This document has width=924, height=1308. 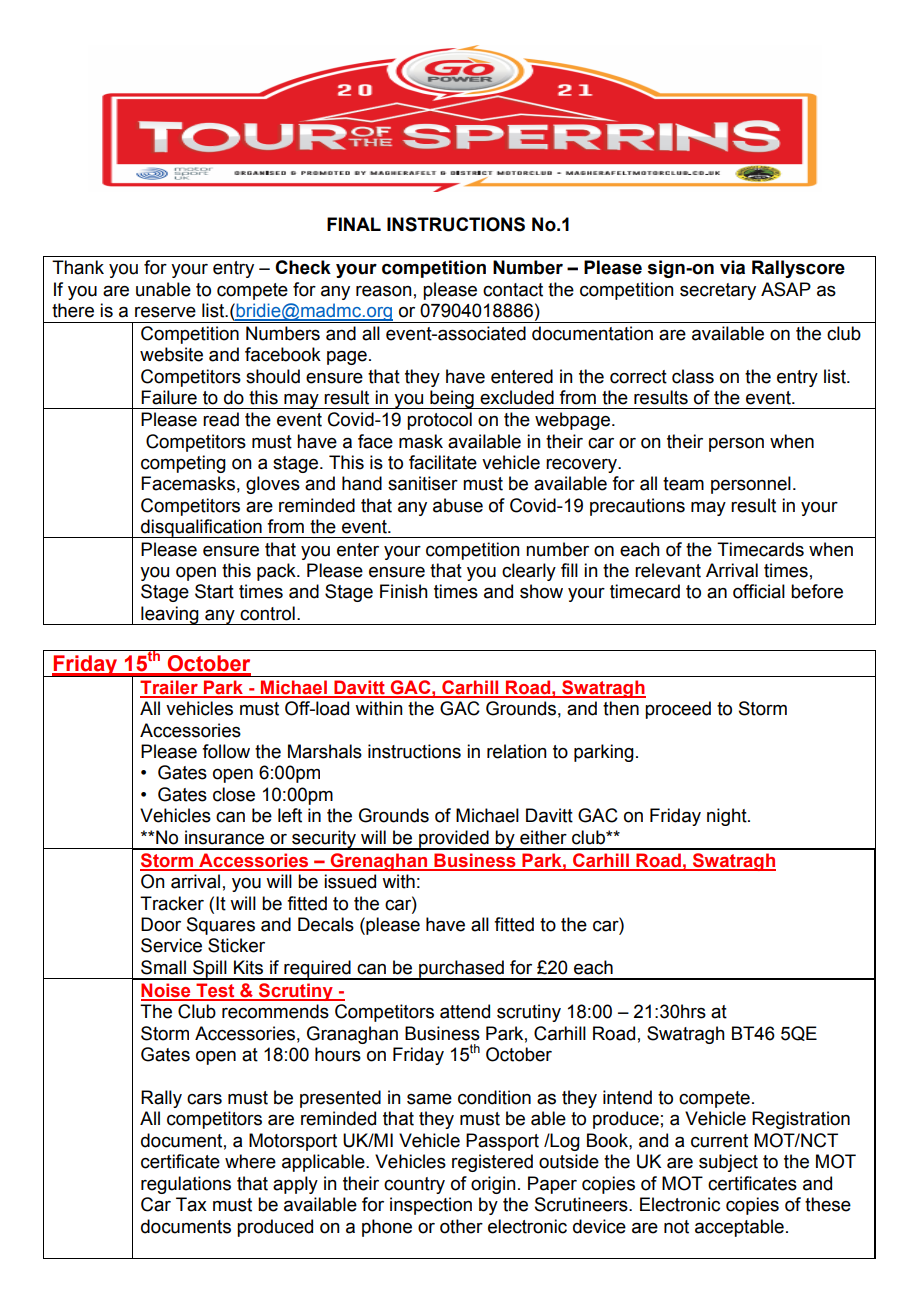 What do you see at coordinates (732, 267) in the document?
I see `via` at bounding box center [732, 267].
